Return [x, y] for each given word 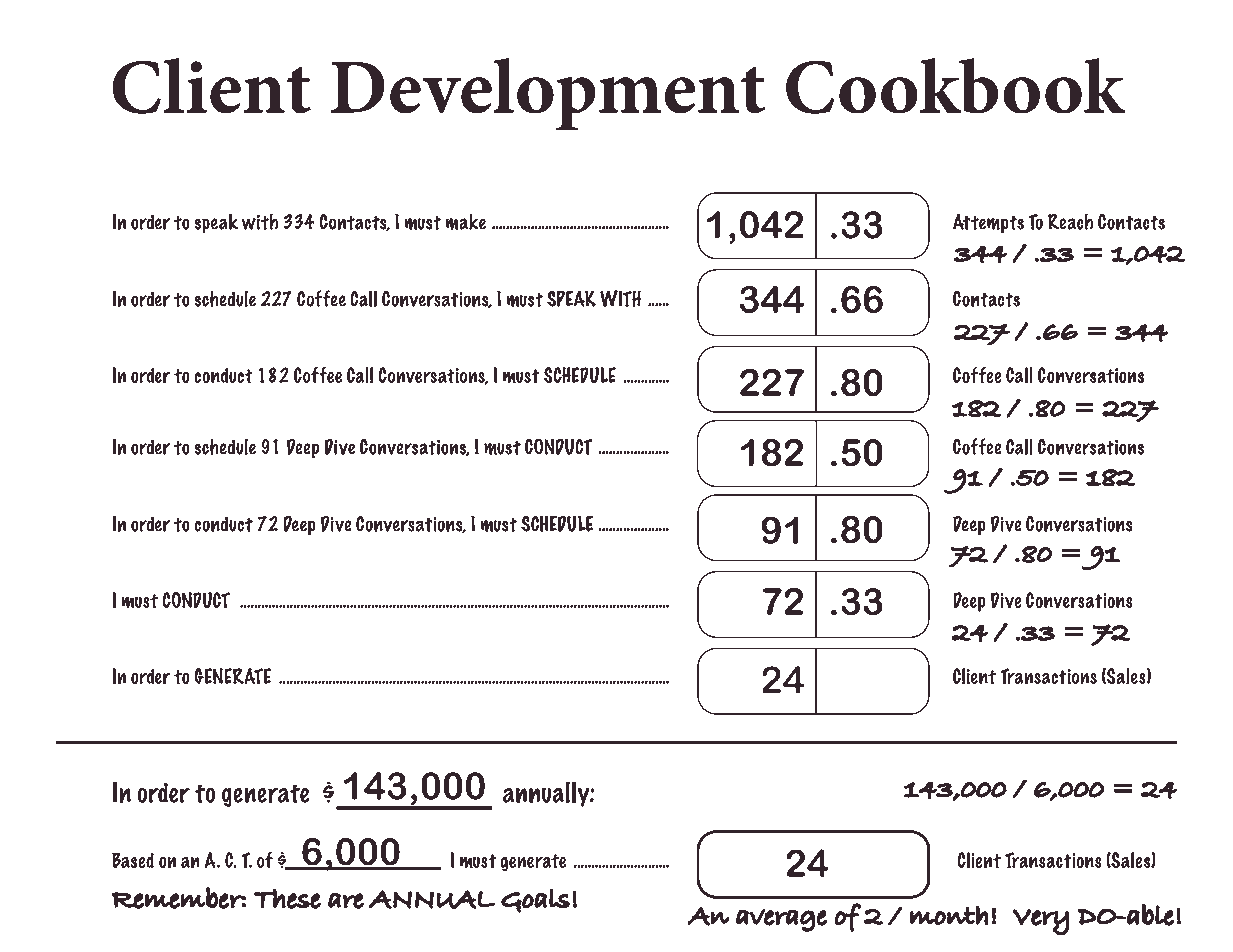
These [287, 898]
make [466, 222]
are [346, 901]
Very [1040, 922]
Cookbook [956, 86]
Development [548, 94]
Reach [1070, 221]
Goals [535, 900]
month [949, 915]
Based [133, 860]
